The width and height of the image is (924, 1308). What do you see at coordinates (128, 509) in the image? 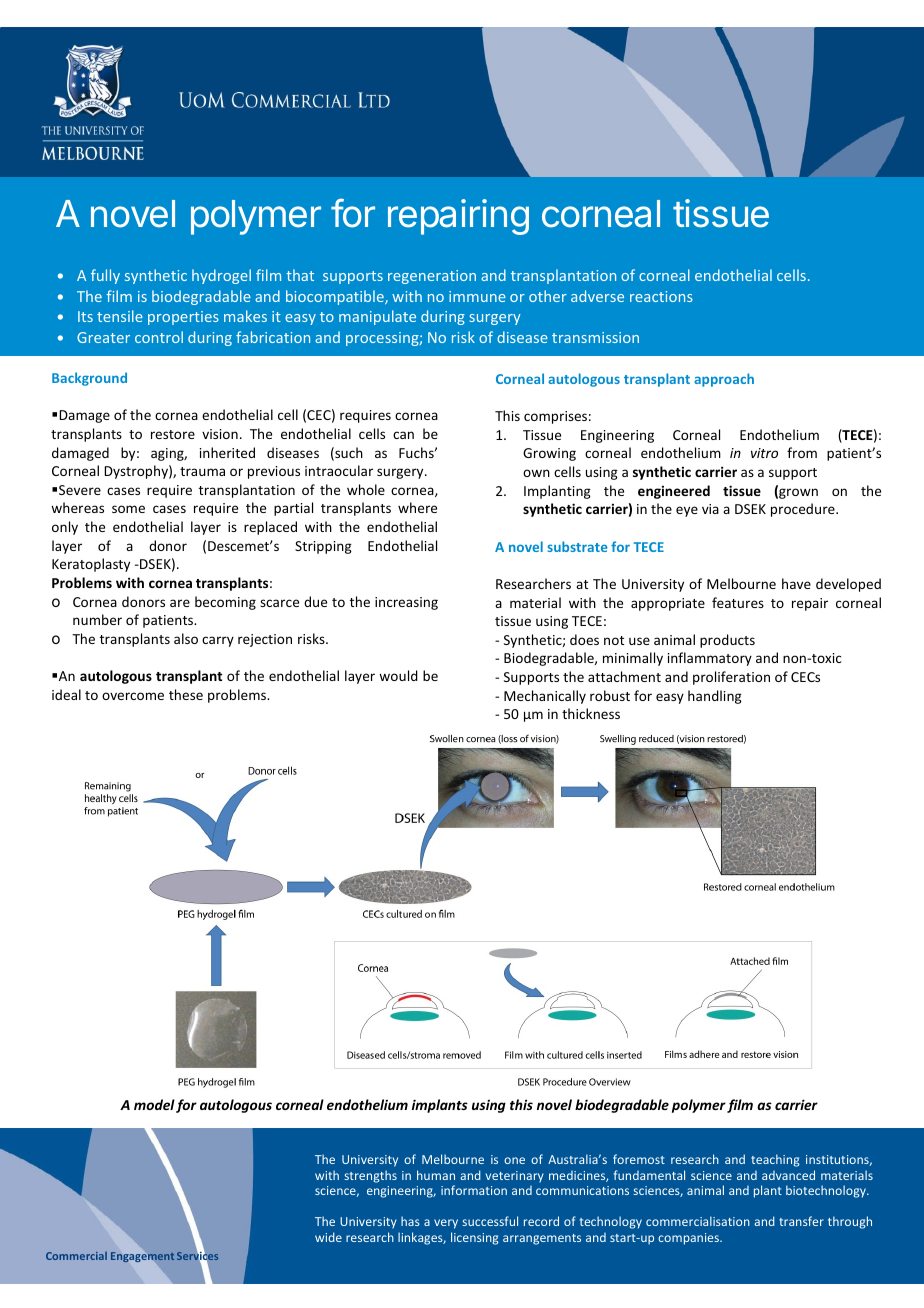
I see `some` at bounding box center [128, 509].
